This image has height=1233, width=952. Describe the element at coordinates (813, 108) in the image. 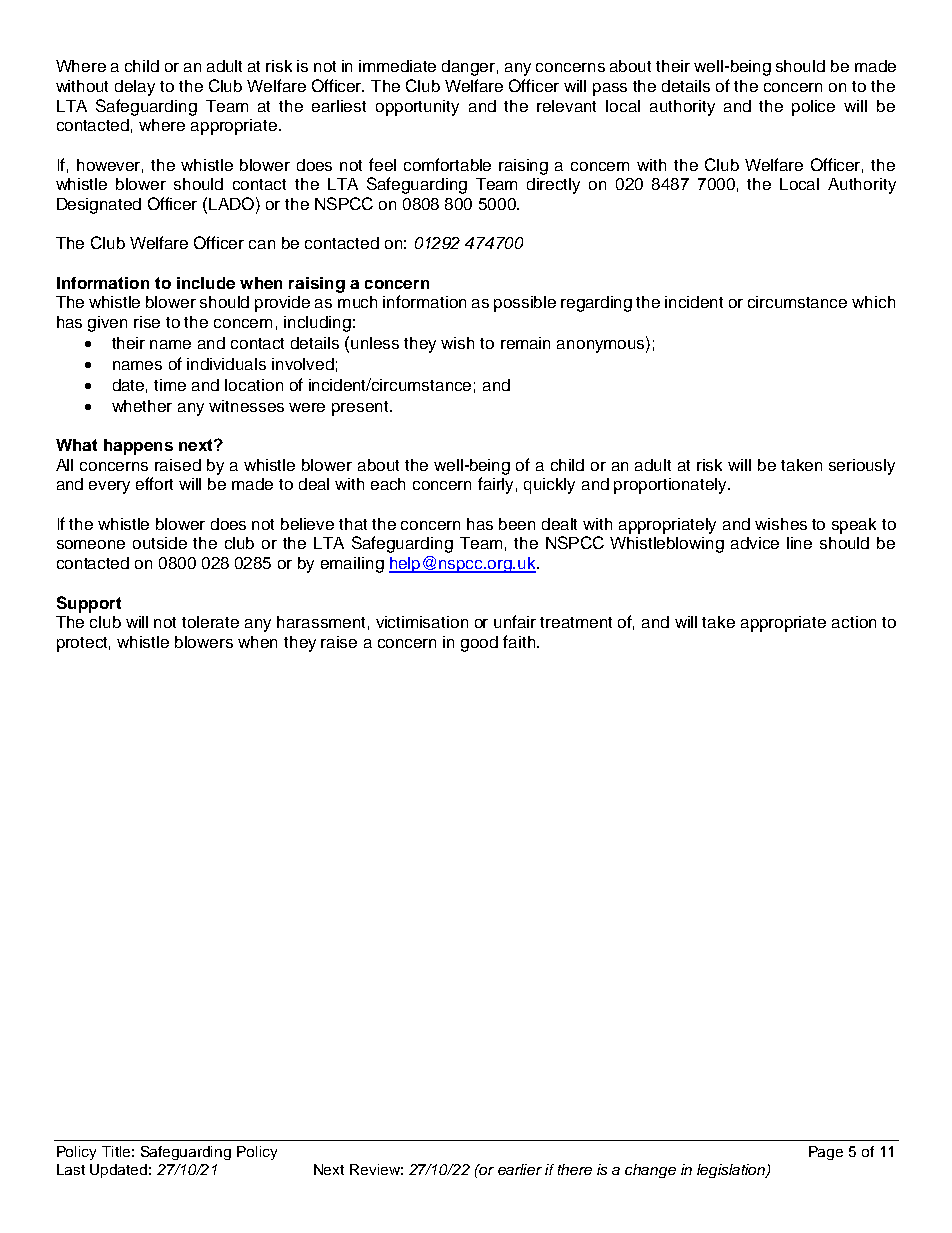

I see `police` at that location.
